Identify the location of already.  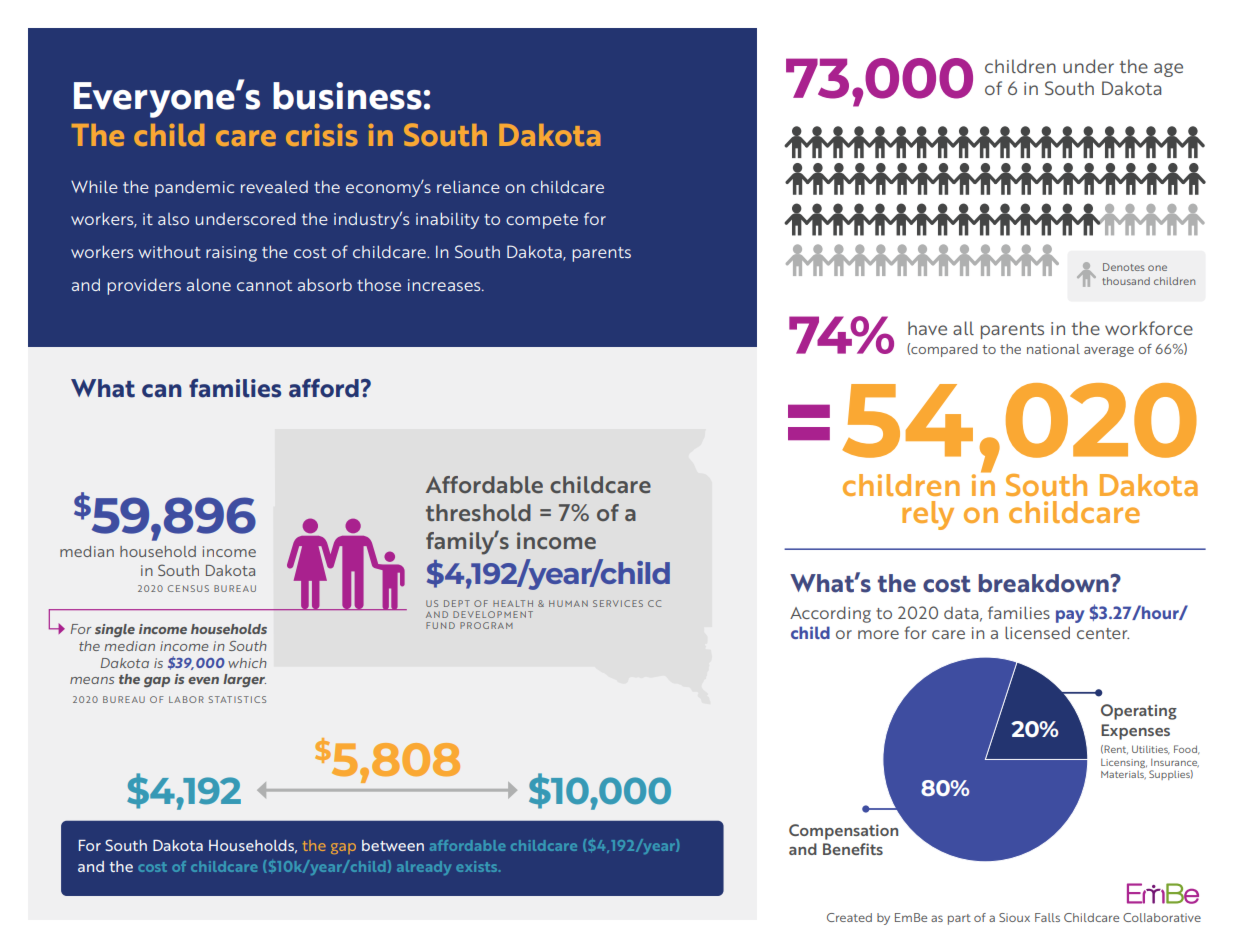
(424, 868).
